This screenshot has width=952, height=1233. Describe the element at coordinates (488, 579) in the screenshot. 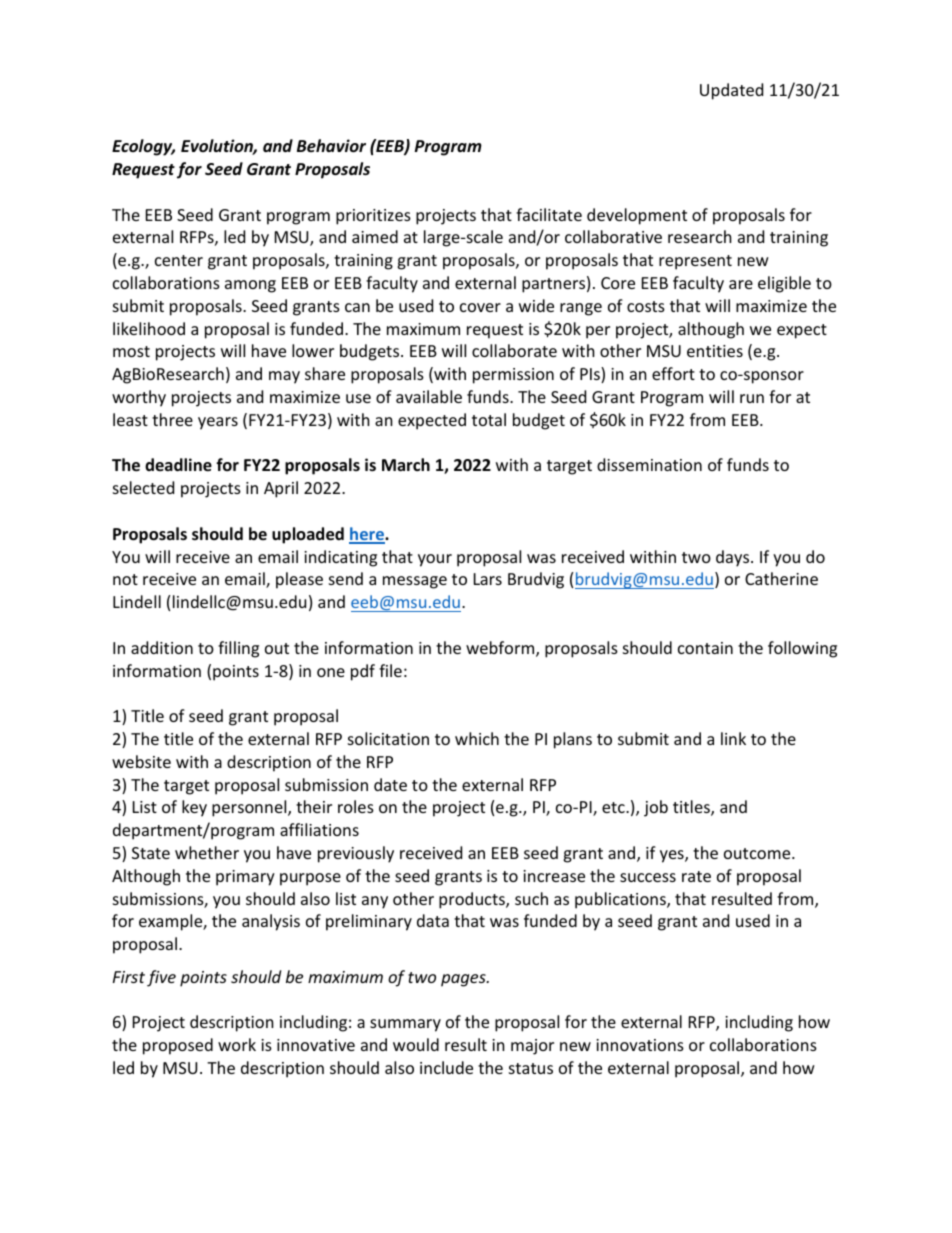

I see `Lars` at that location.
